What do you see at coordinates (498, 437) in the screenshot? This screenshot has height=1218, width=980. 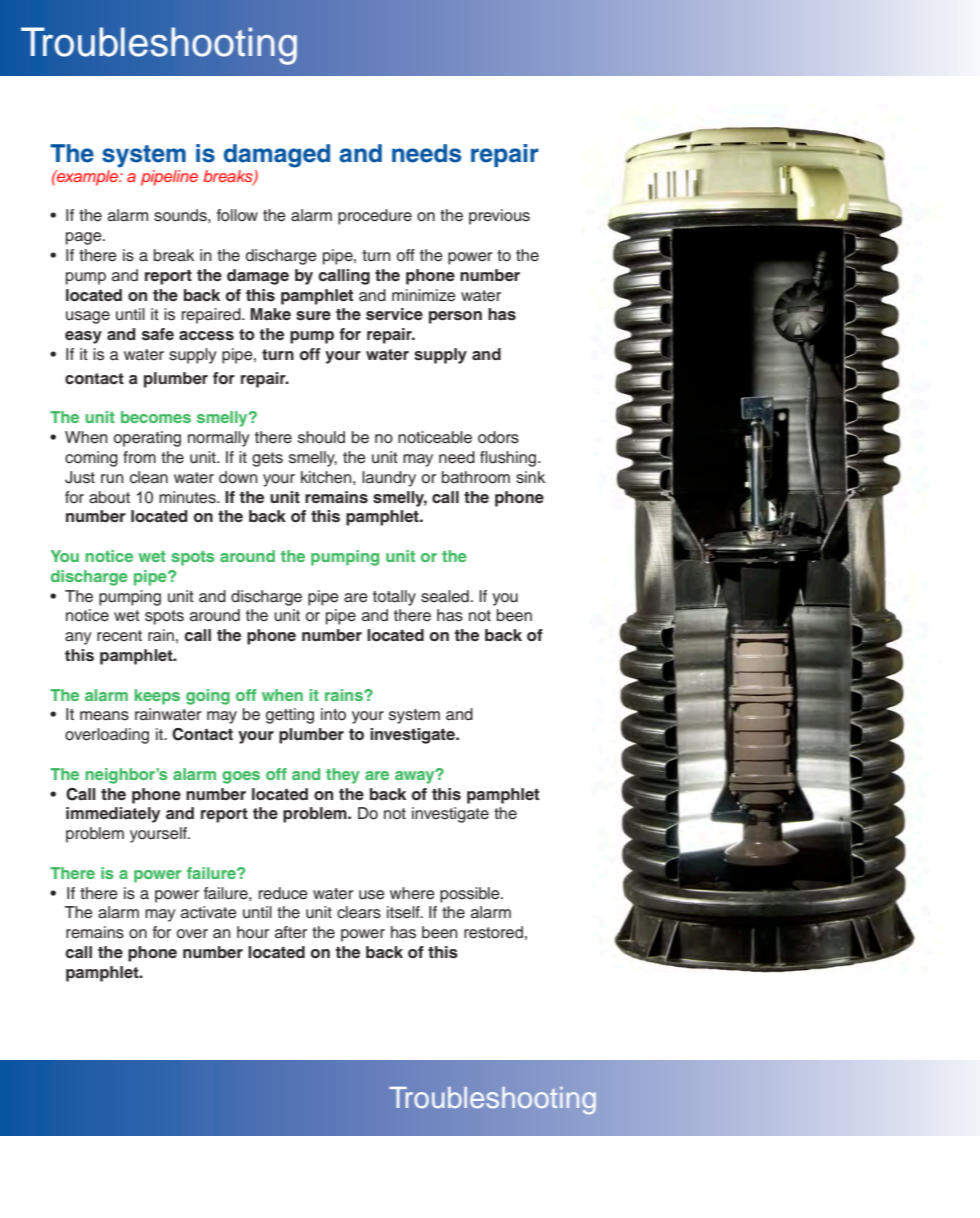 I see `odors` at bounding box center [498, 437].
